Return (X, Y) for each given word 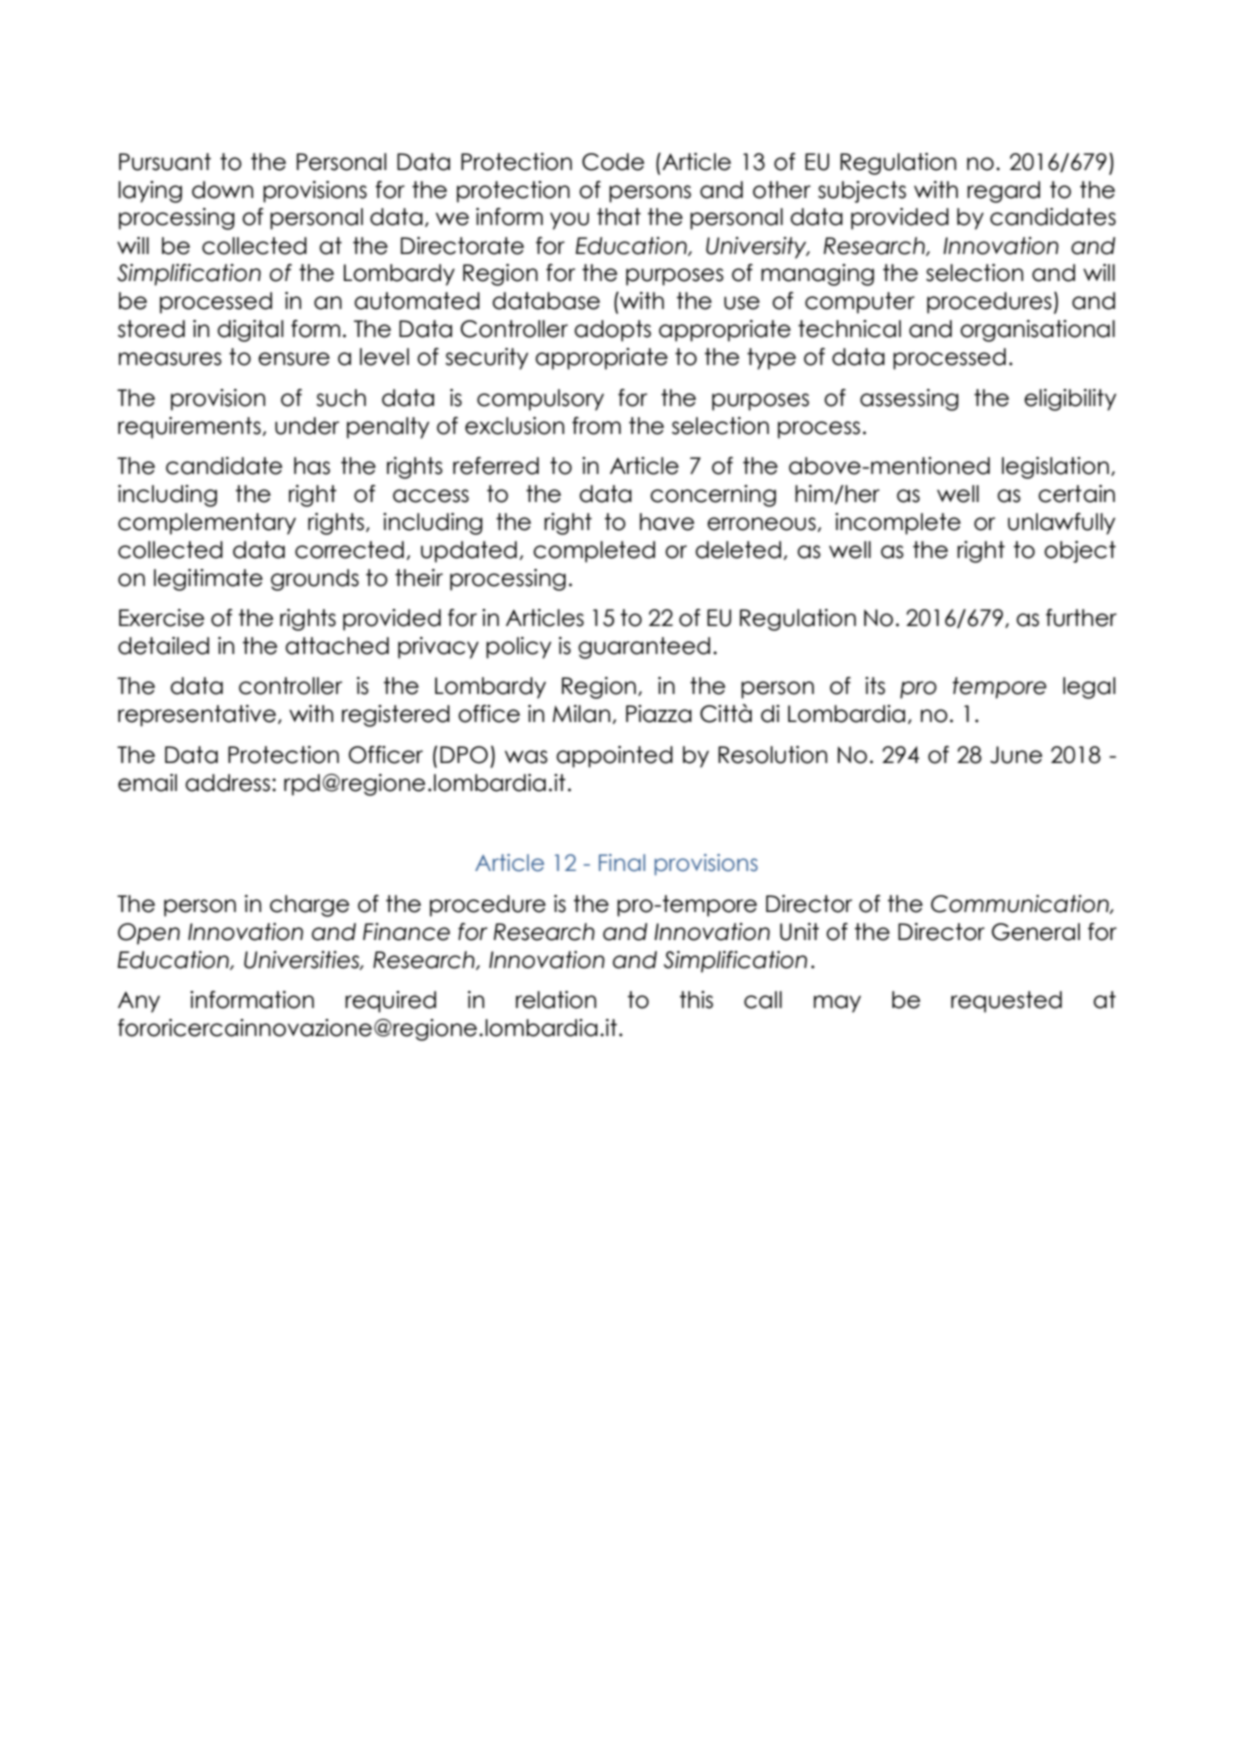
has (312, 466)
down (222, 190)
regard (1003, 192)
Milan (581, 714)
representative (197, 716)
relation (556, 1000)
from (596, 426)
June (1016, 755)
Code (613, 162)
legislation (1055, 468)
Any (139, 1002)
